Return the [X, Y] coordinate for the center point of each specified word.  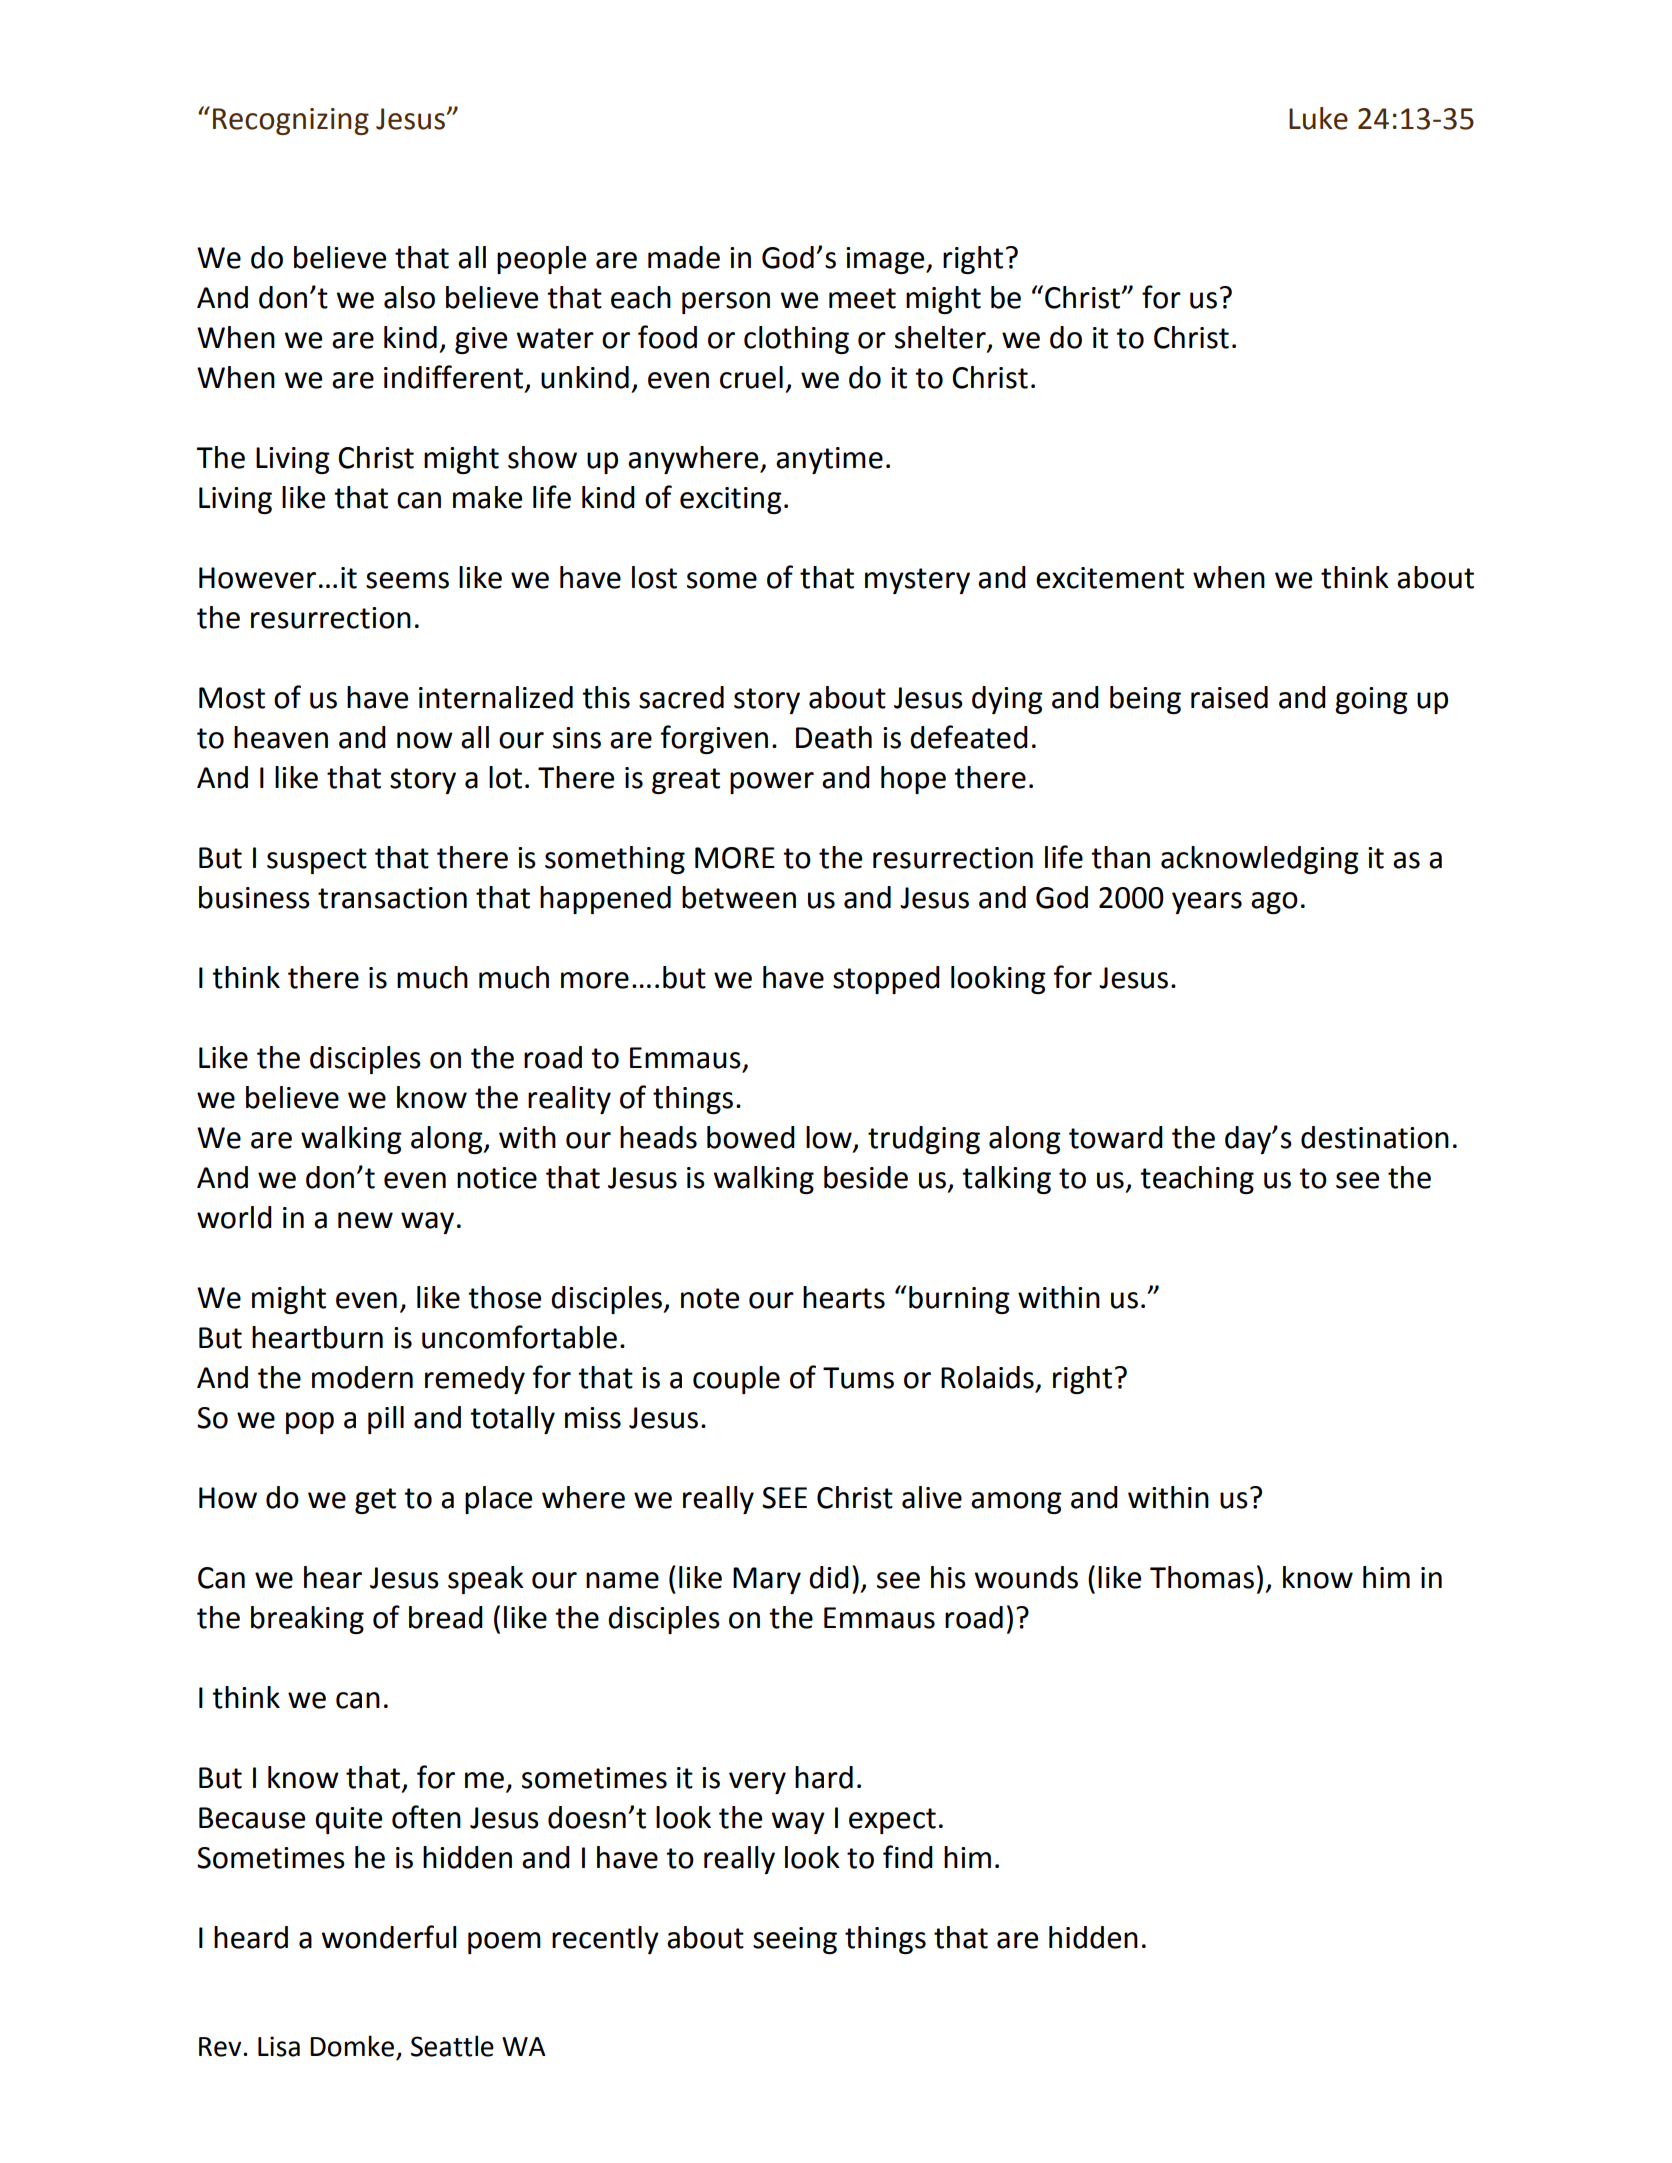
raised [1229, 697]
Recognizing [291, 121]
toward [1116, 1137]
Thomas [1202, 1577]
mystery [917, 581]
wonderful [389, 1937]
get [375, 1501]
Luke [1318, 118]
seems [407, 580]
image [886, 260]
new [365, 1220]
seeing [795, 1940]
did [829, 1577]
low [830, 1138]
